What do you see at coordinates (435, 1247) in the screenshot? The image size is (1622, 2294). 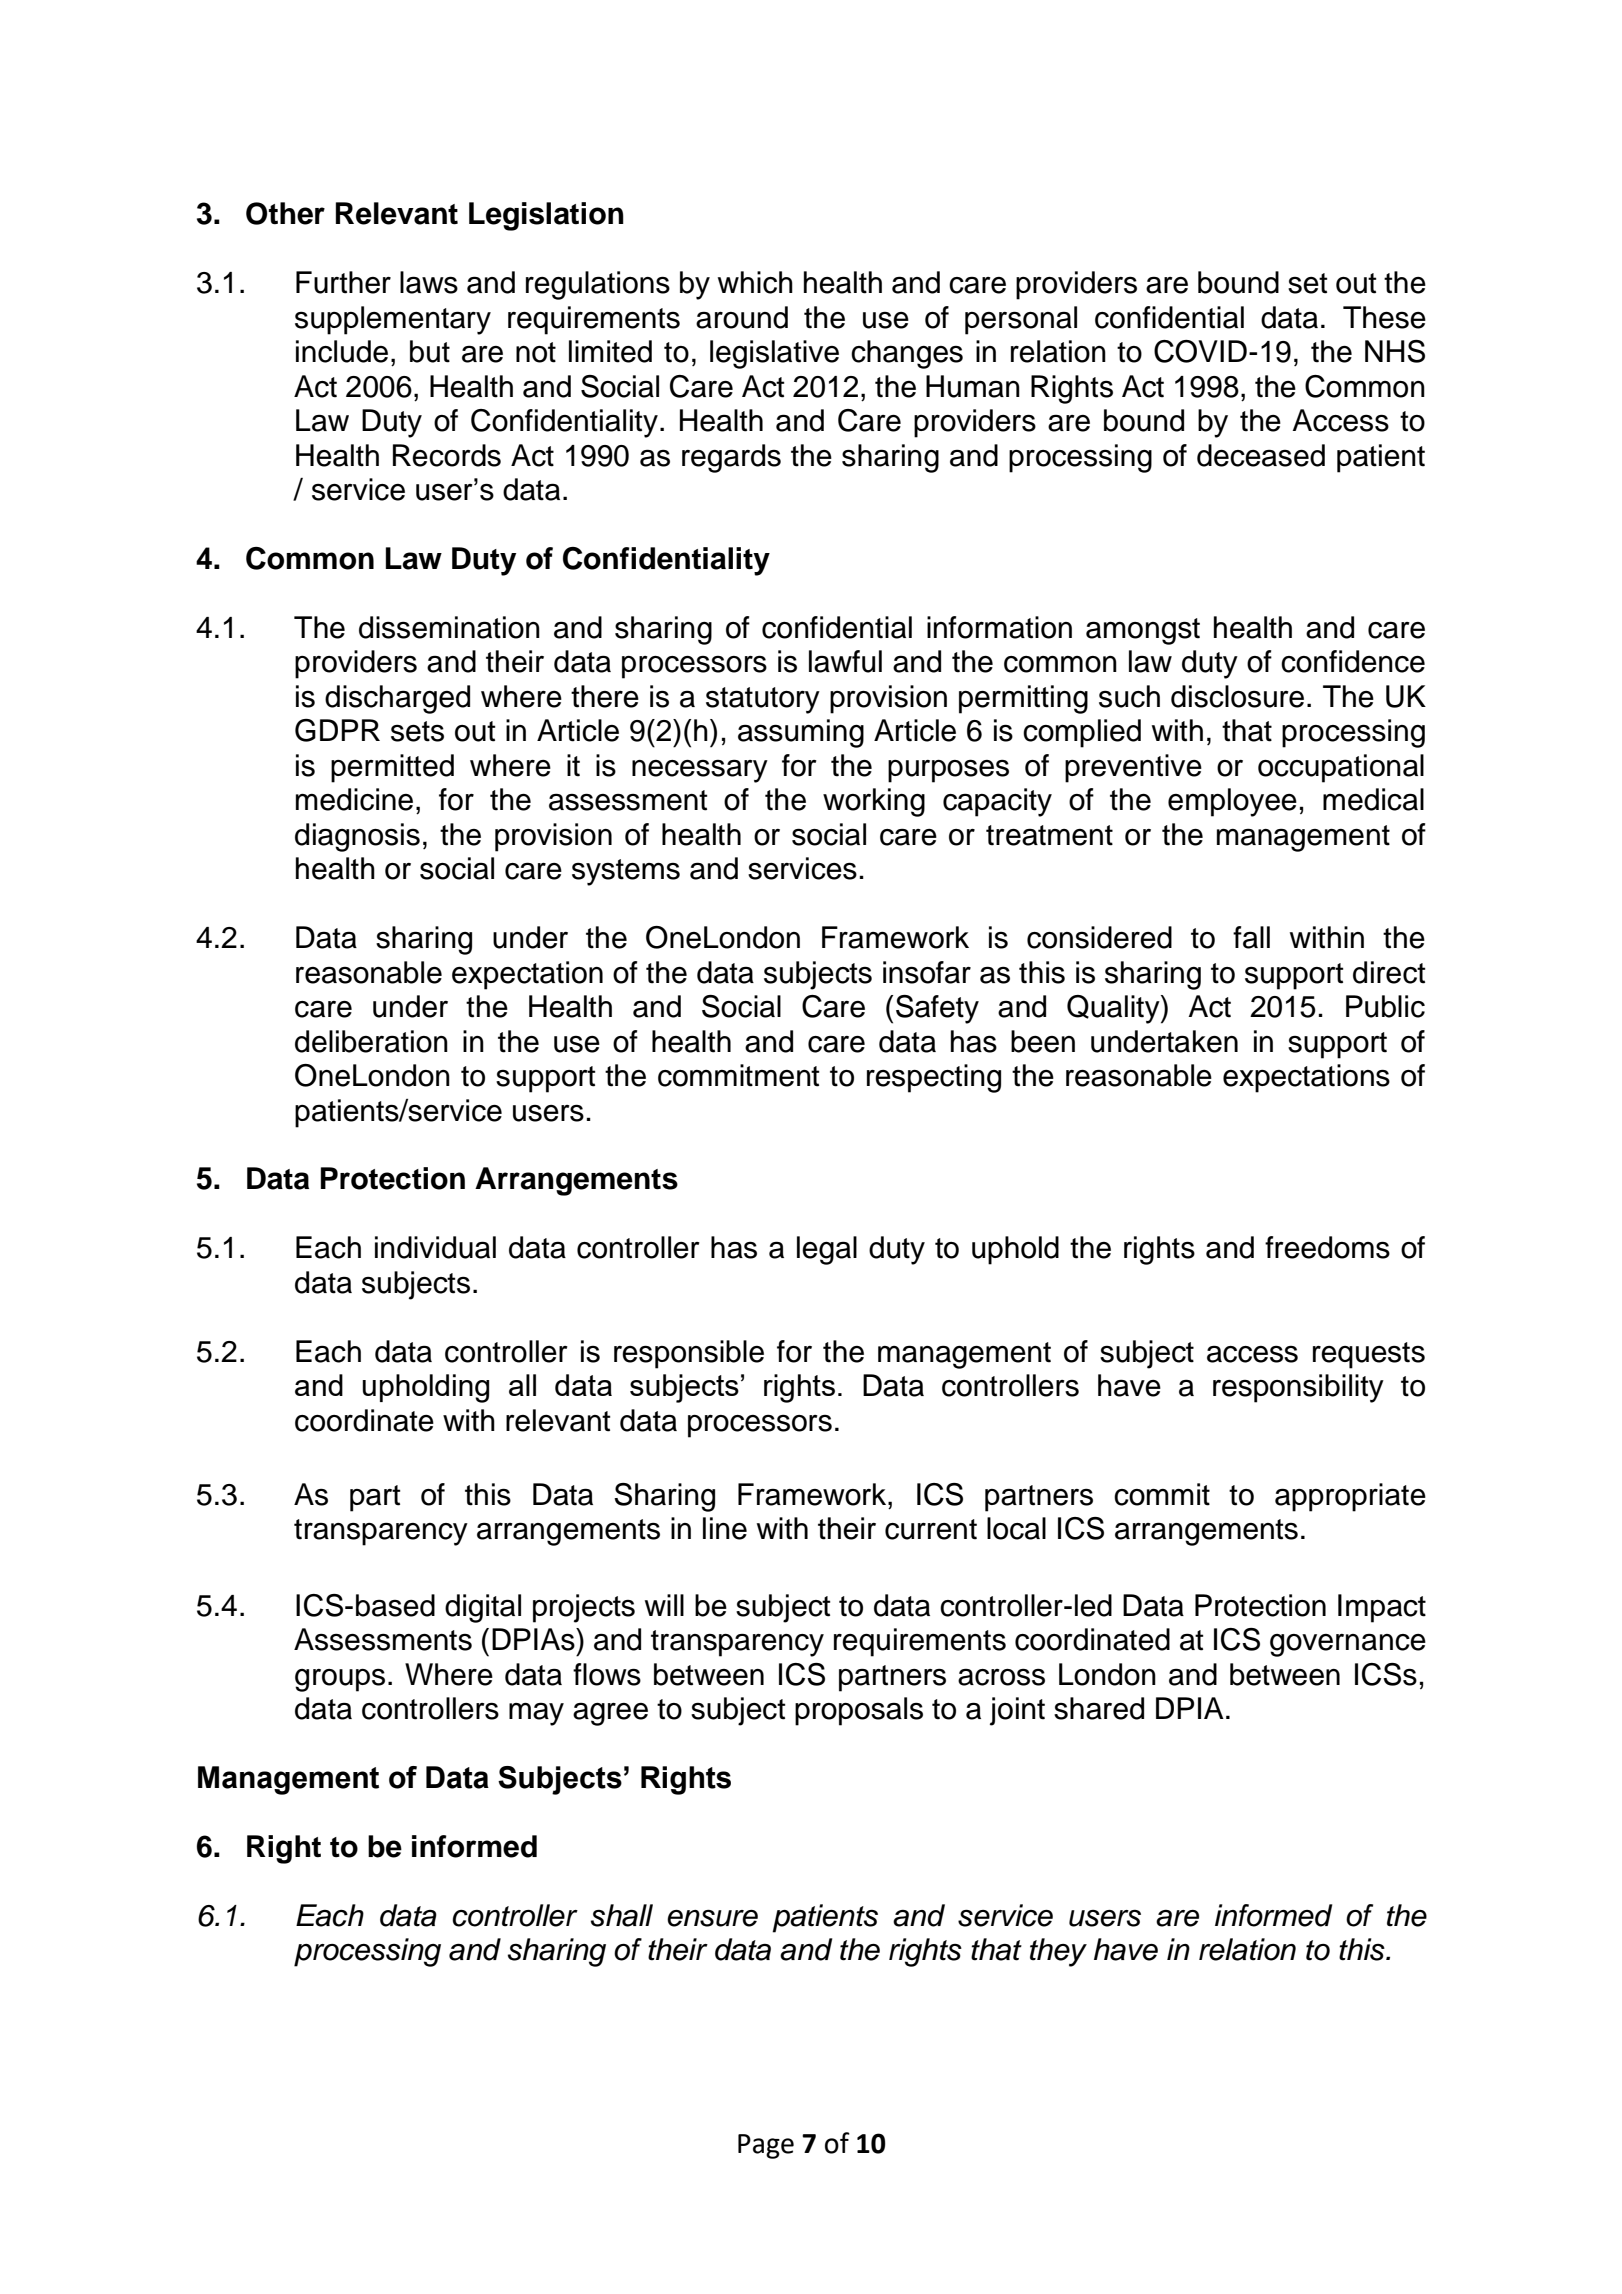 I see `individual` at bounding box center [435, 1247].
